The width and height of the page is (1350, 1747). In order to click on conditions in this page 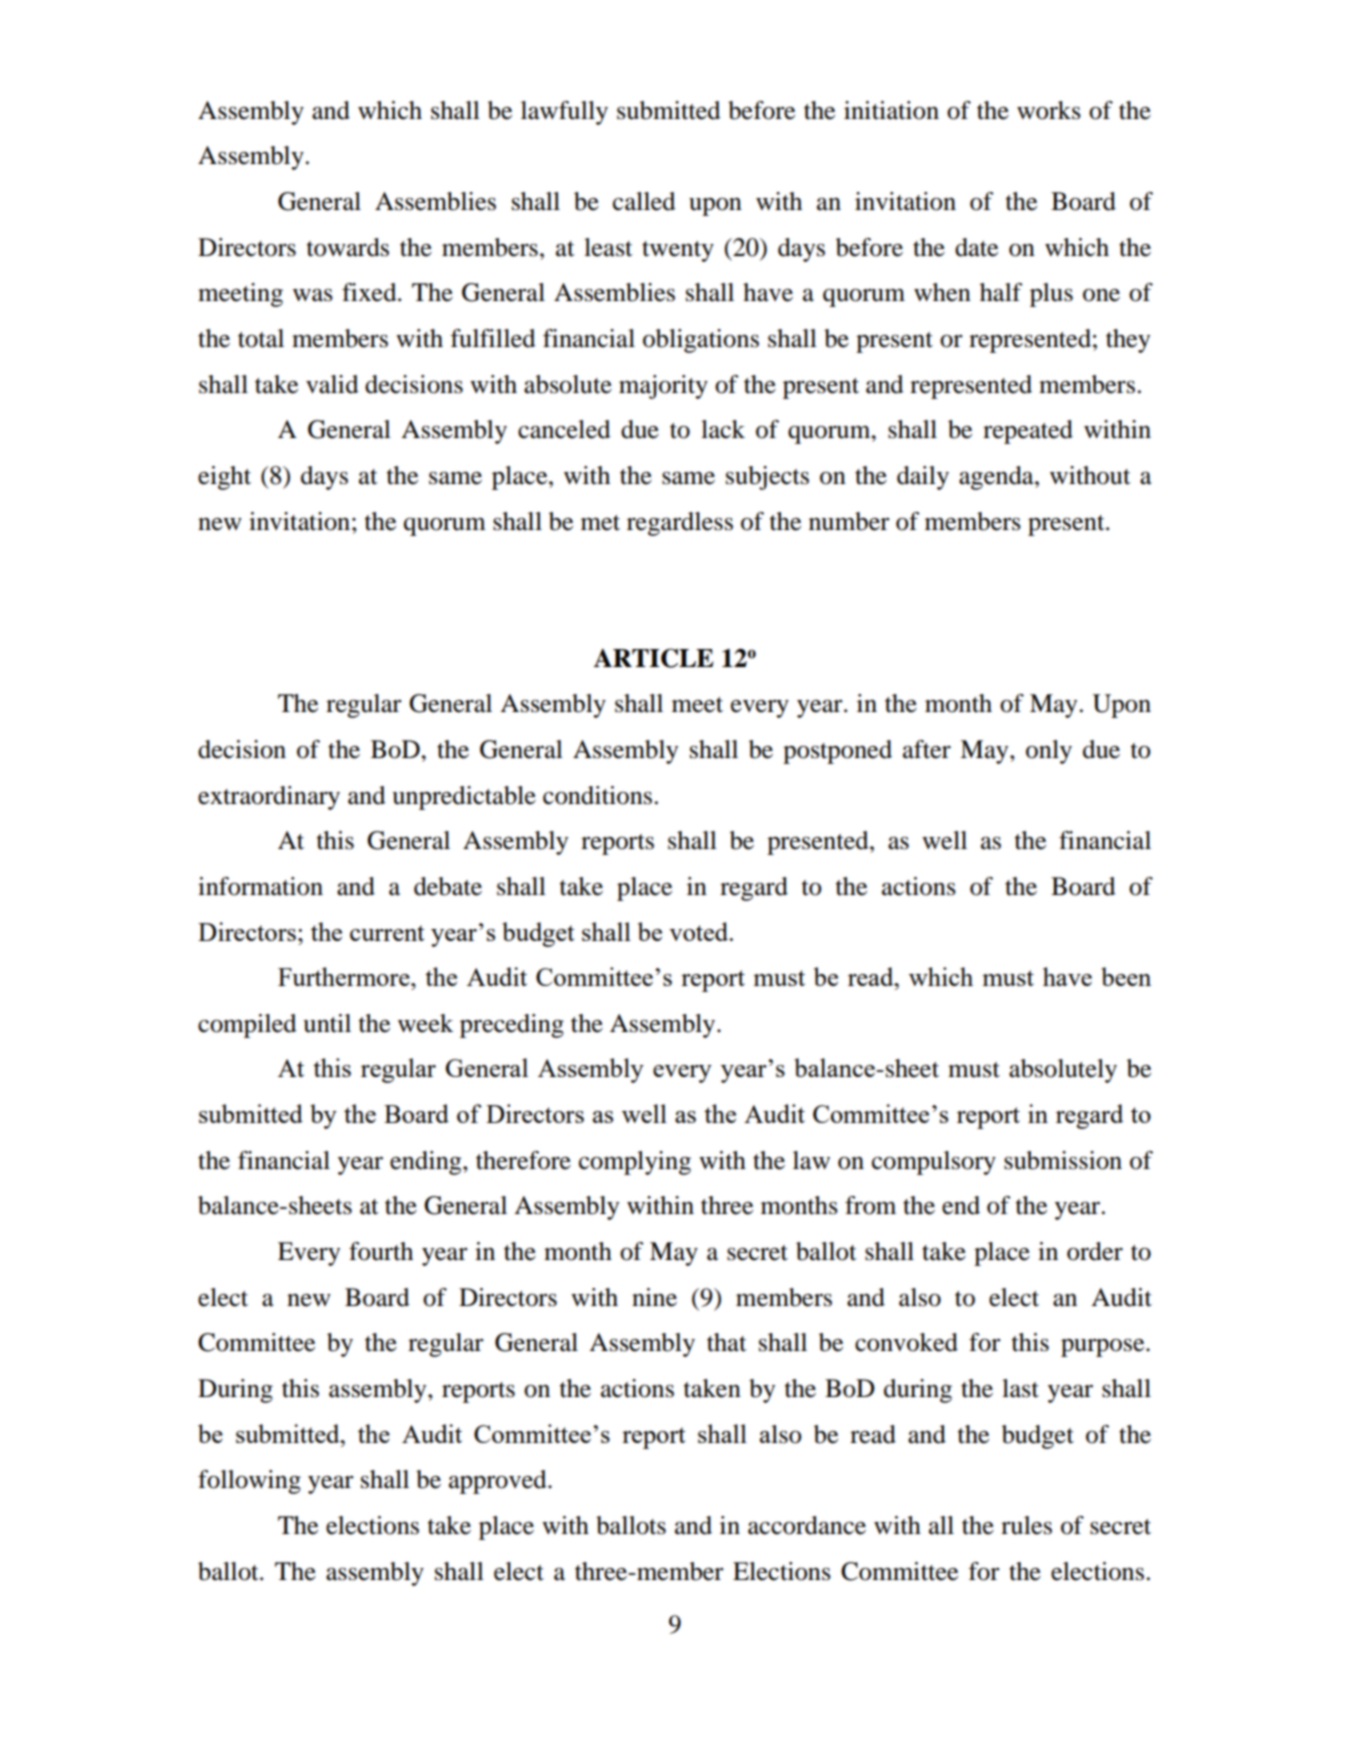, I will do `click(597, 795)`.
